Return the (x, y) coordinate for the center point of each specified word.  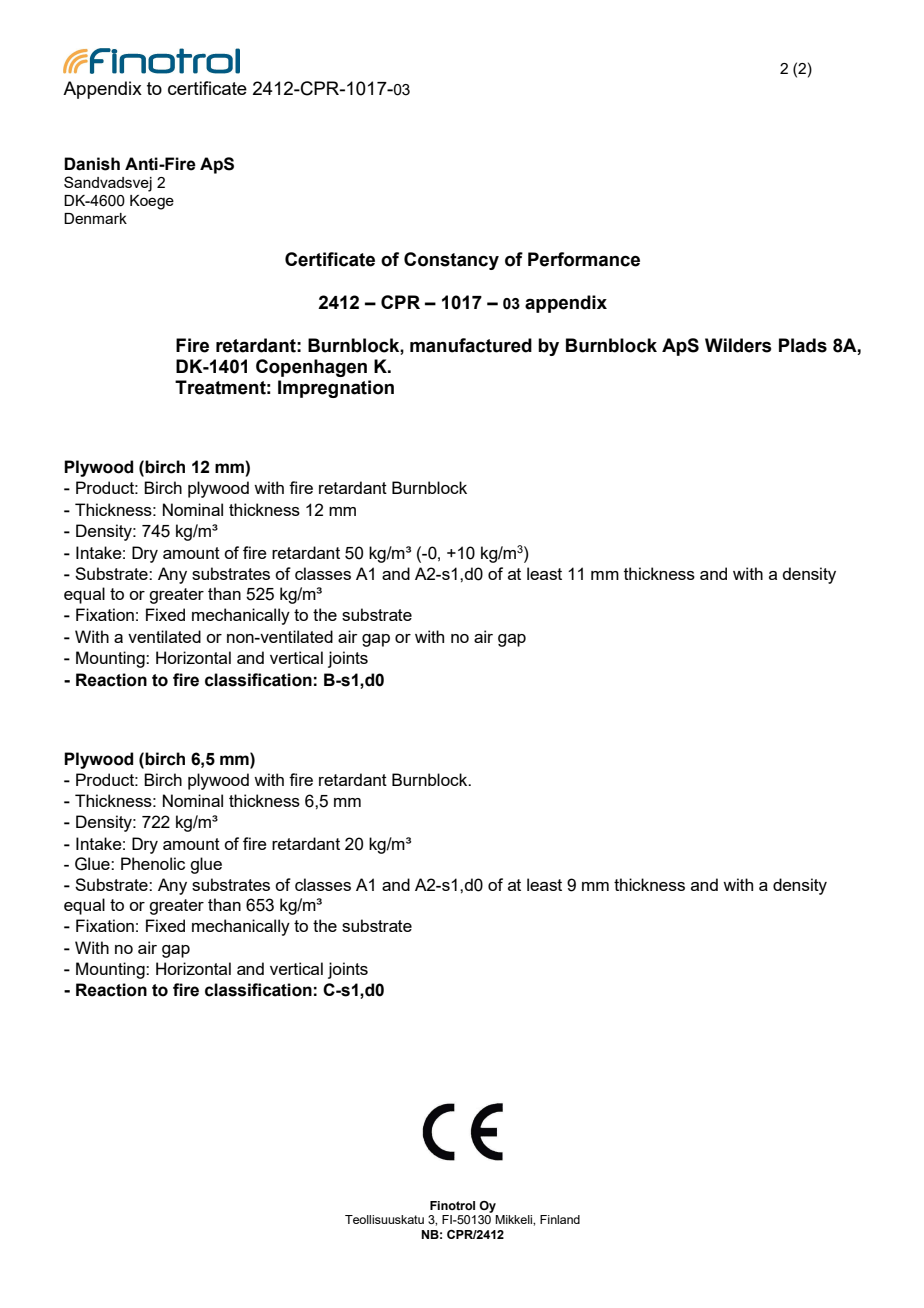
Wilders (738, 345)
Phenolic (153, 863)
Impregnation (336, 389)
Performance (584, 259)
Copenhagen (311, 368)
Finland (560, 1219)
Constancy (451, 261)
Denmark (95, 218)
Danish (92, 164)
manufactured (471, 345)
